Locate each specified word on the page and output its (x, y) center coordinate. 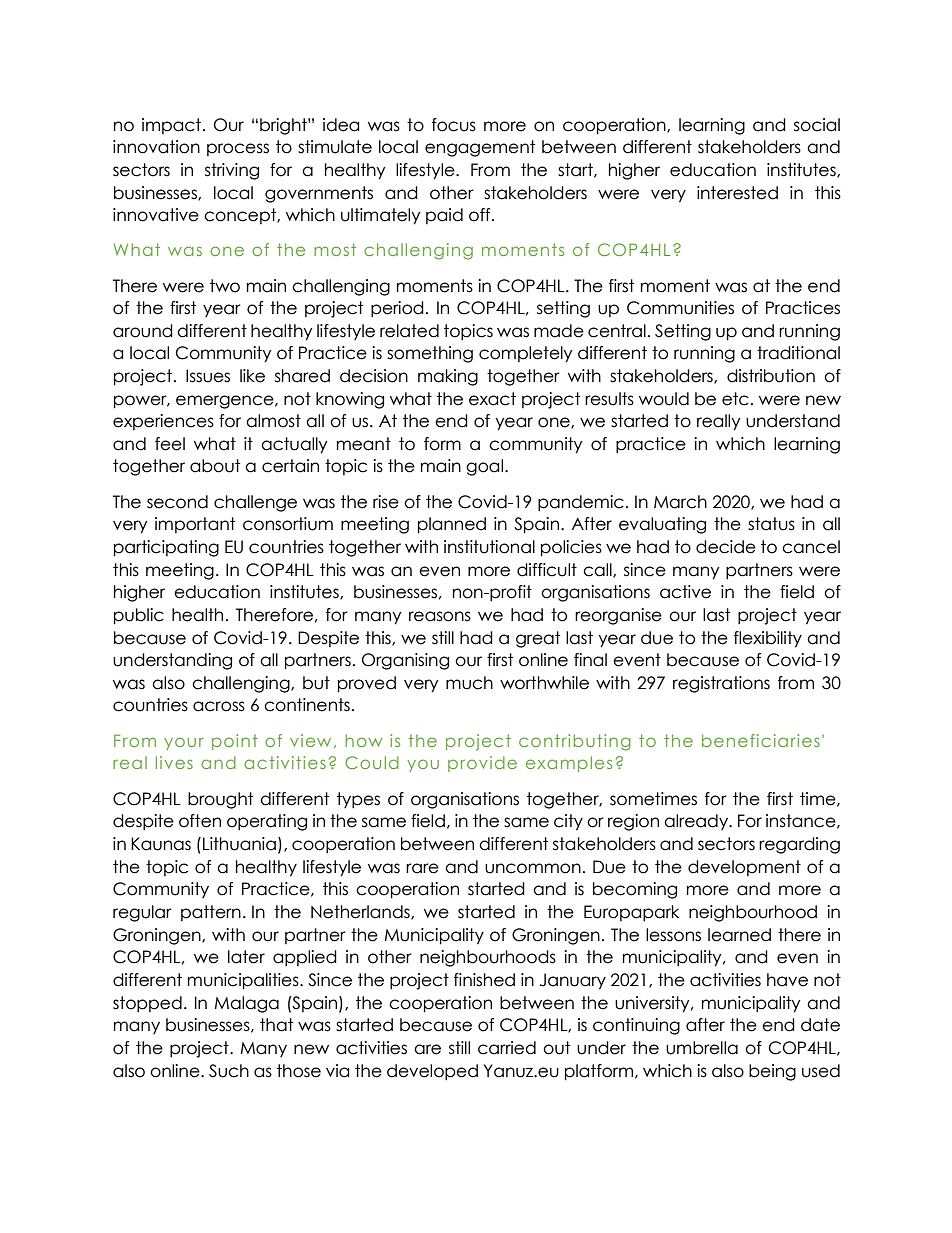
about (215, 466)
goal (484, 467)
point (235, 742)
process (238, 149)
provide (482, 764)
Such (229, 1071)
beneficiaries (761, 740)
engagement (480, 148)
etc (735, 399)
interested (737, 193)
